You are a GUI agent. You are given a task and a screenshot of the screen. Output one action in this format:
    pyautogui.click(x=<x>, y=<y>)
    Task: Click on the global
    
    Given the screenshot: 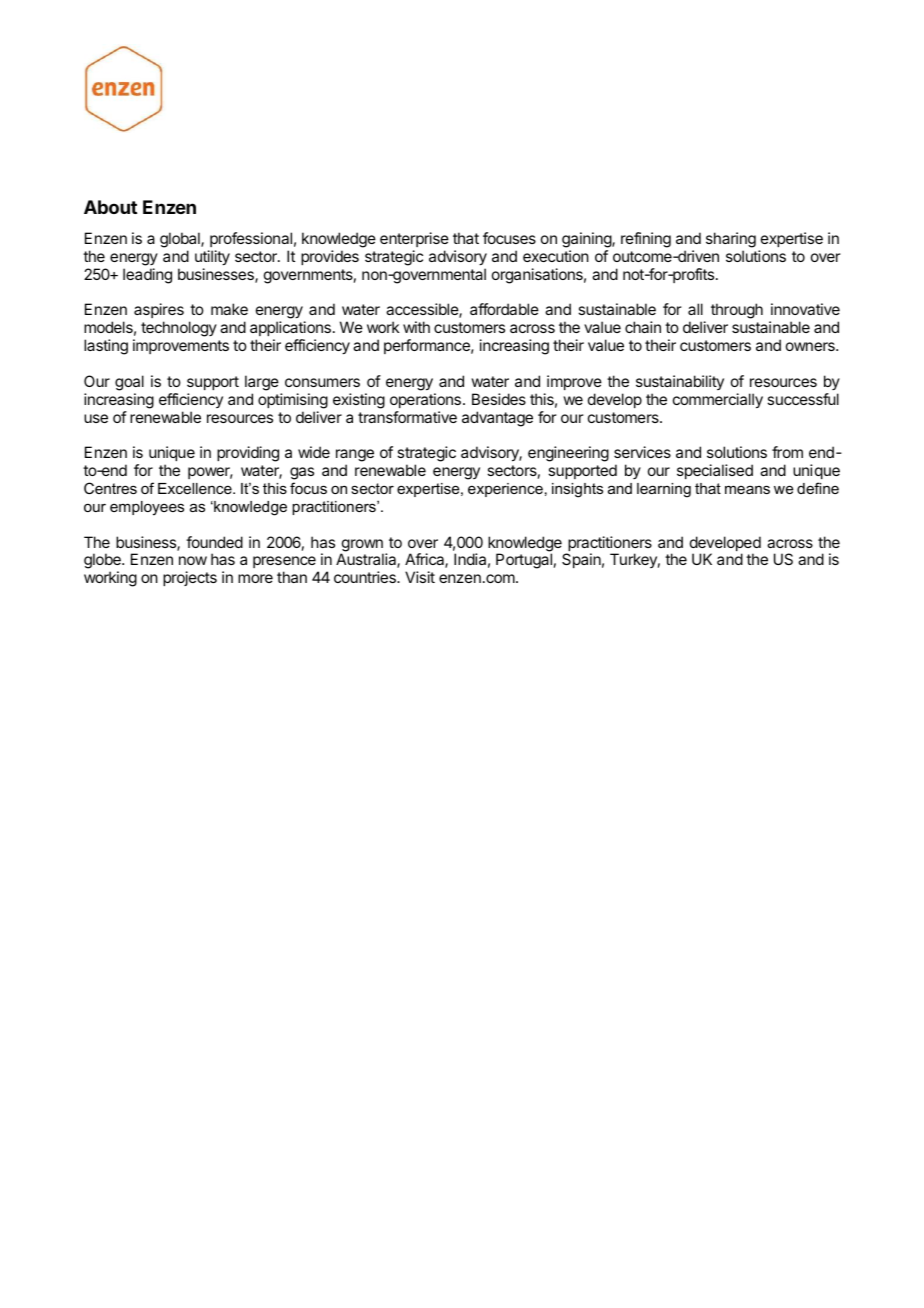 What is the action you would take?
    pyautogui.click(x=181, y=240)
